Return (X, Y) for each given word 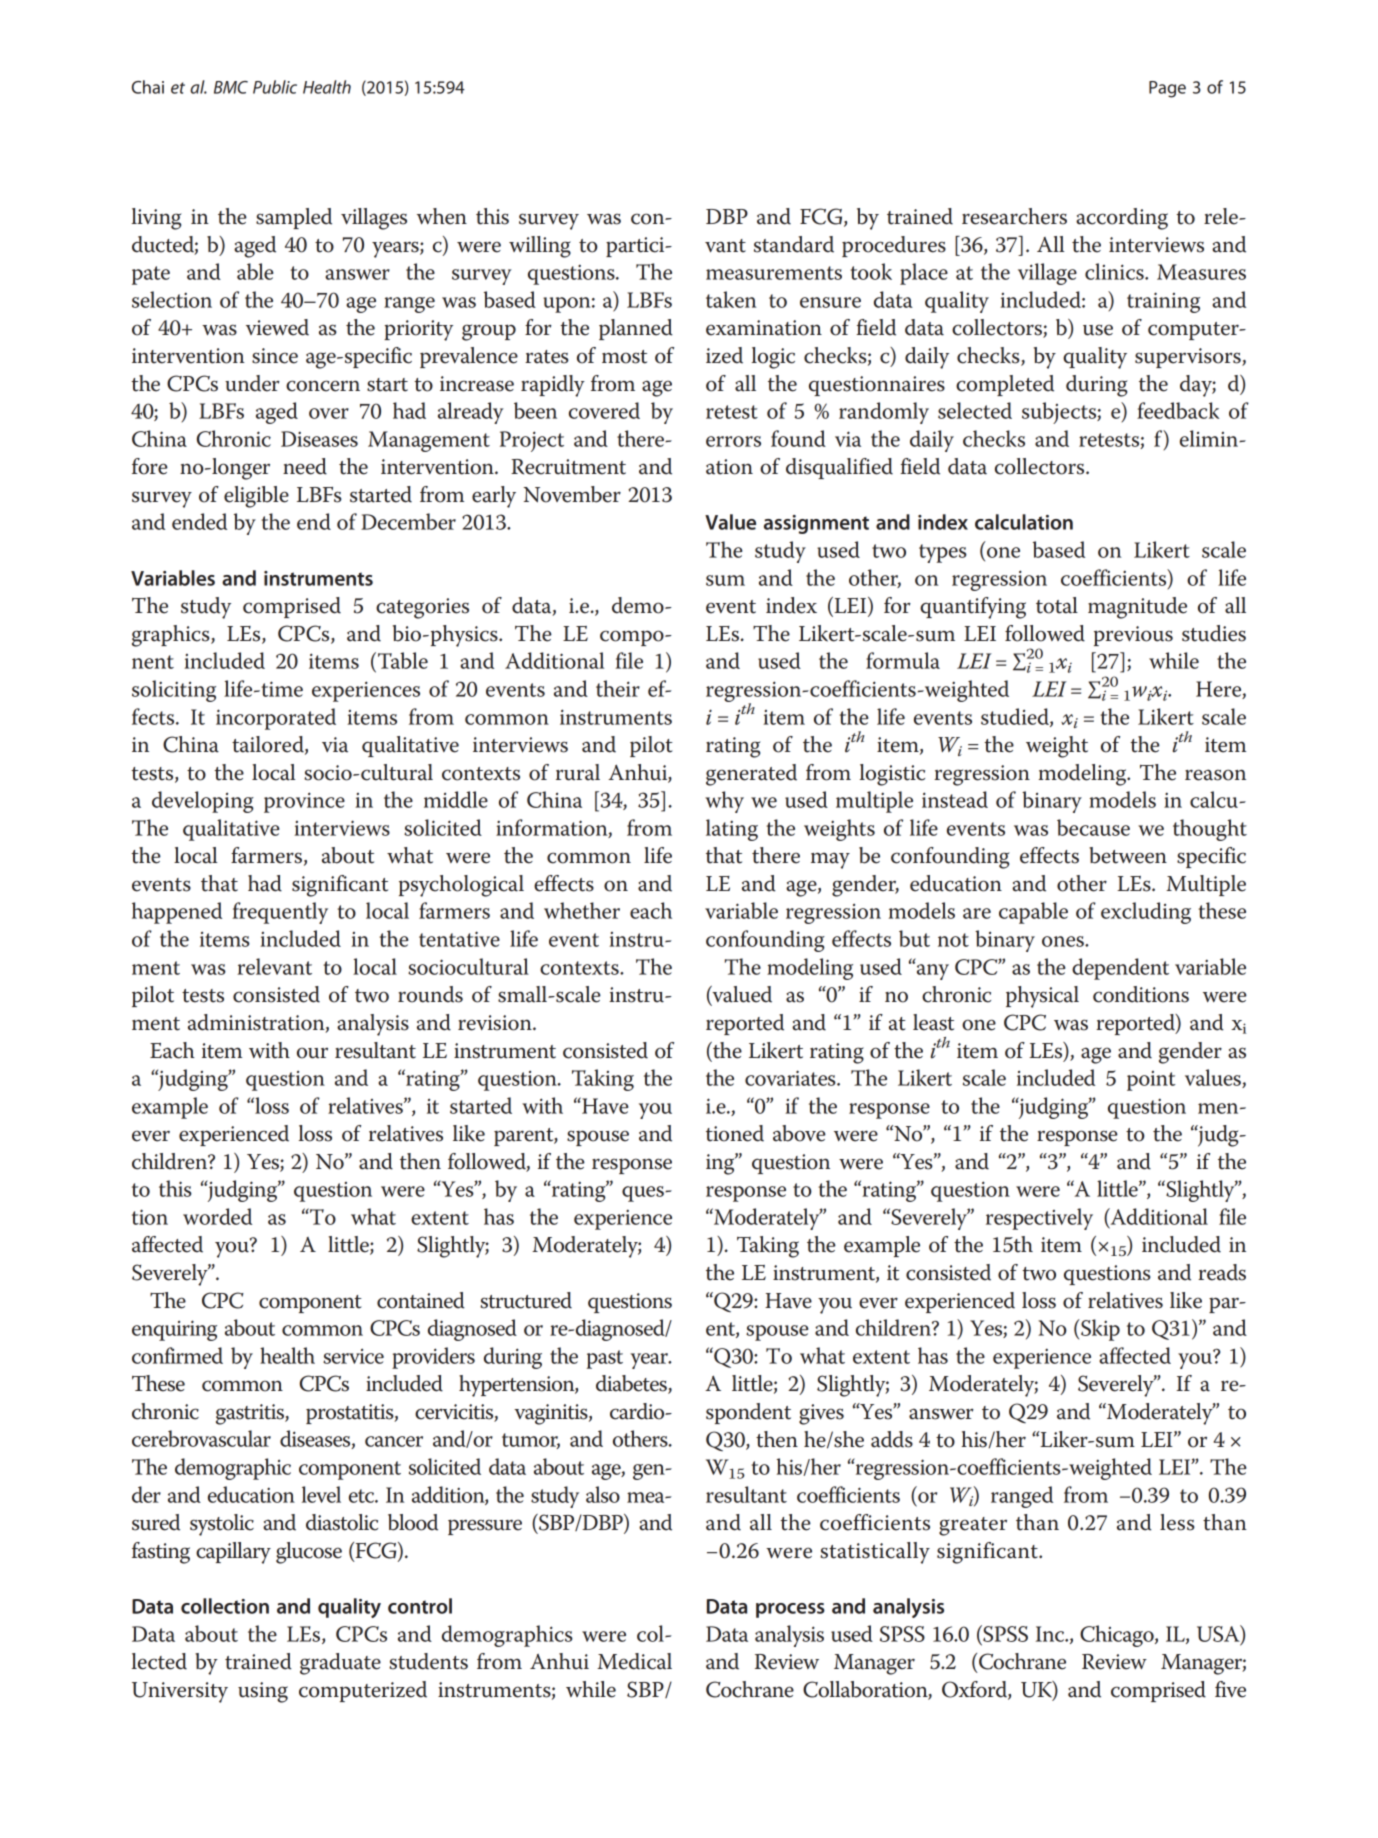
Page (1167, 89)
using (263, 1692)
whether (582, 910)
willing (540, 247)
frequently (280, 913)
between (1128, 855)
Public (275, 87)
